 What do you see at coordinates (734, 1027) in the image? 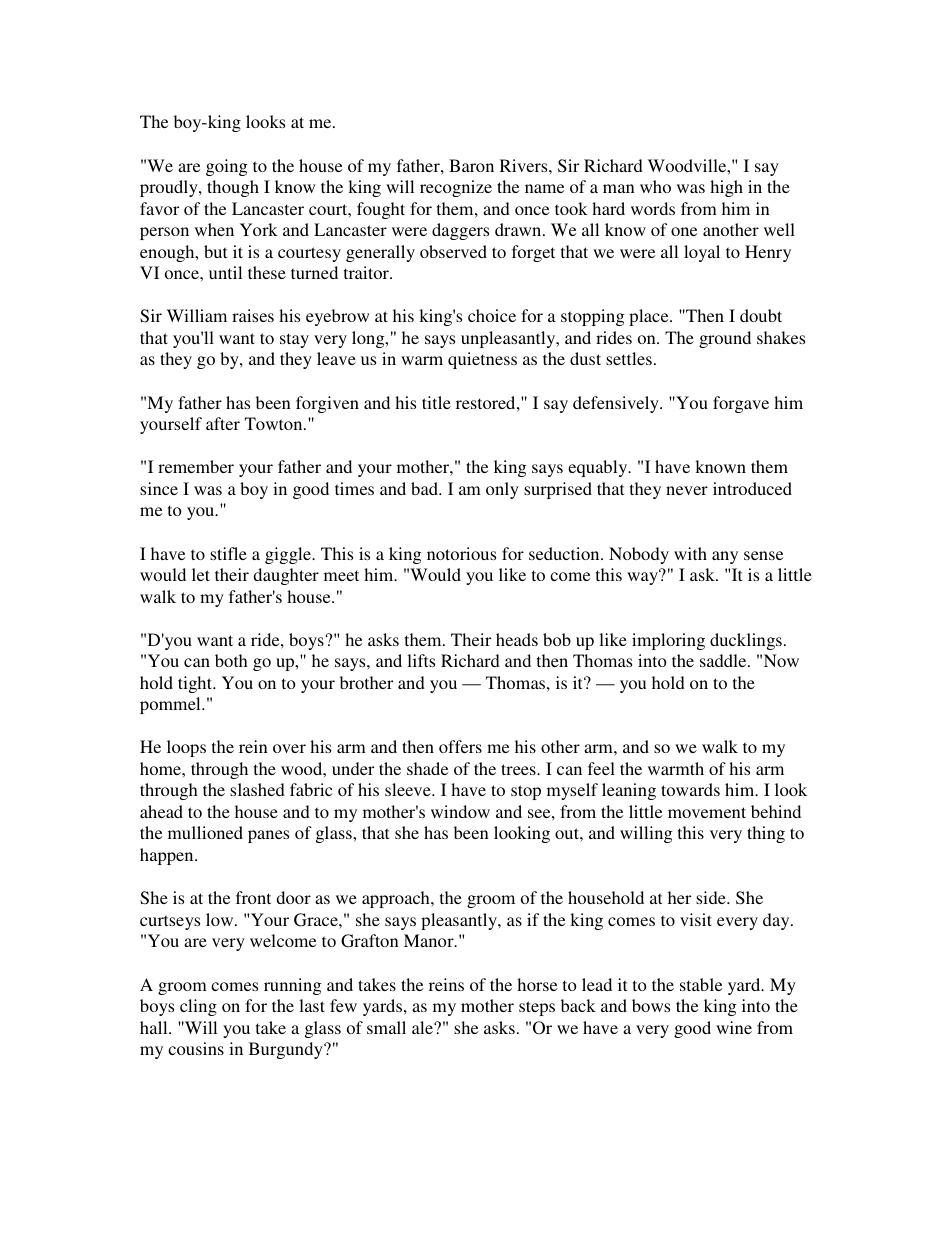
I see `wine` at bounding box center [734, 1027].
